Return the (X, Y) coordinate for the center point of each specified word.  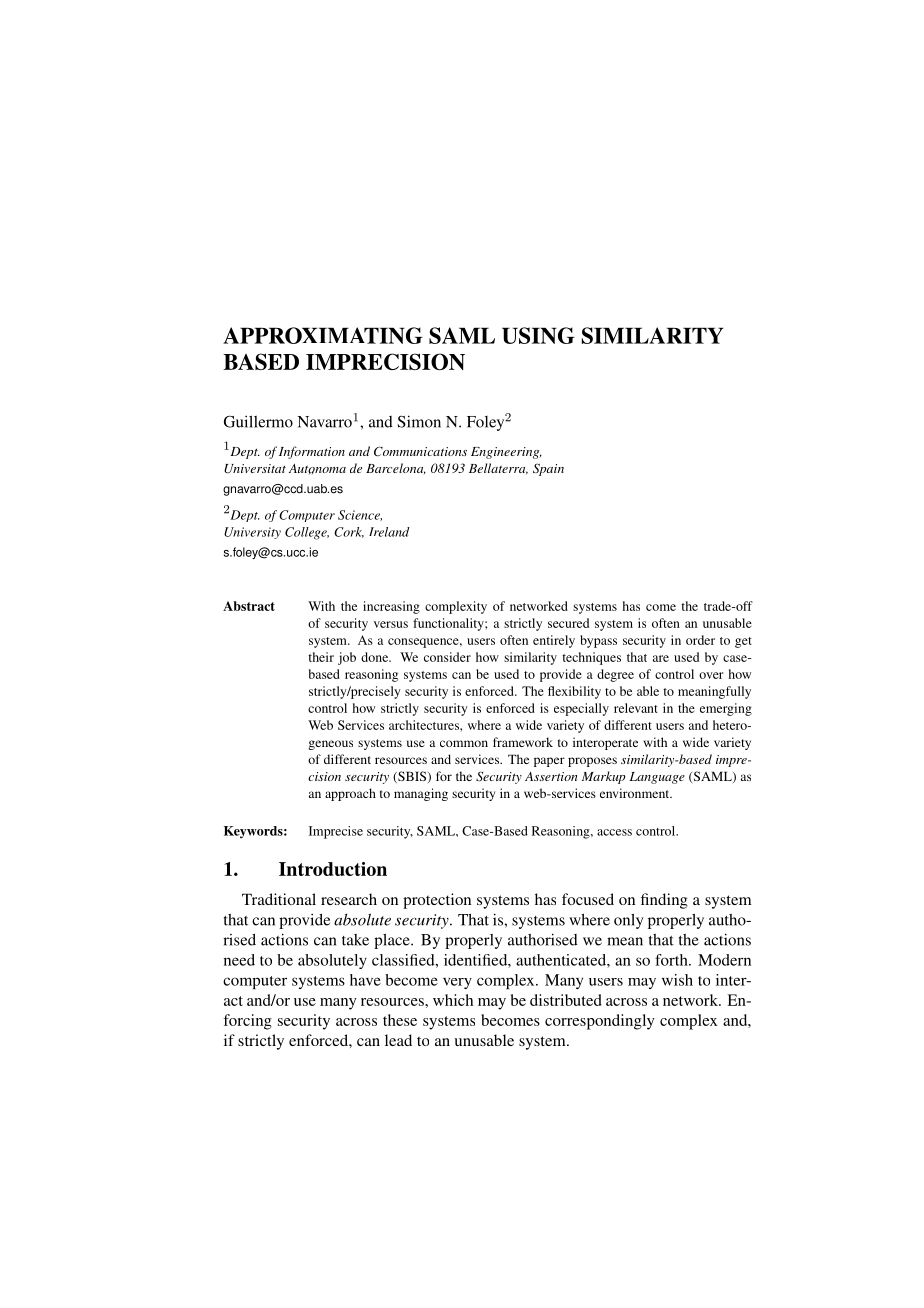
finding (664, 901)
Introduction (333, 869)
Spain (548, 469)
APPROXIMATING (323, 335)
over (711, 675)
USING (538, 335)
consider (447, 657)
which (453, 1000)
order (700, 640)
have (365, 980)
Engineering (506, 453)
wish (677, 980)
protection (437, 901)
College (307, 533)
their (321, 657)
